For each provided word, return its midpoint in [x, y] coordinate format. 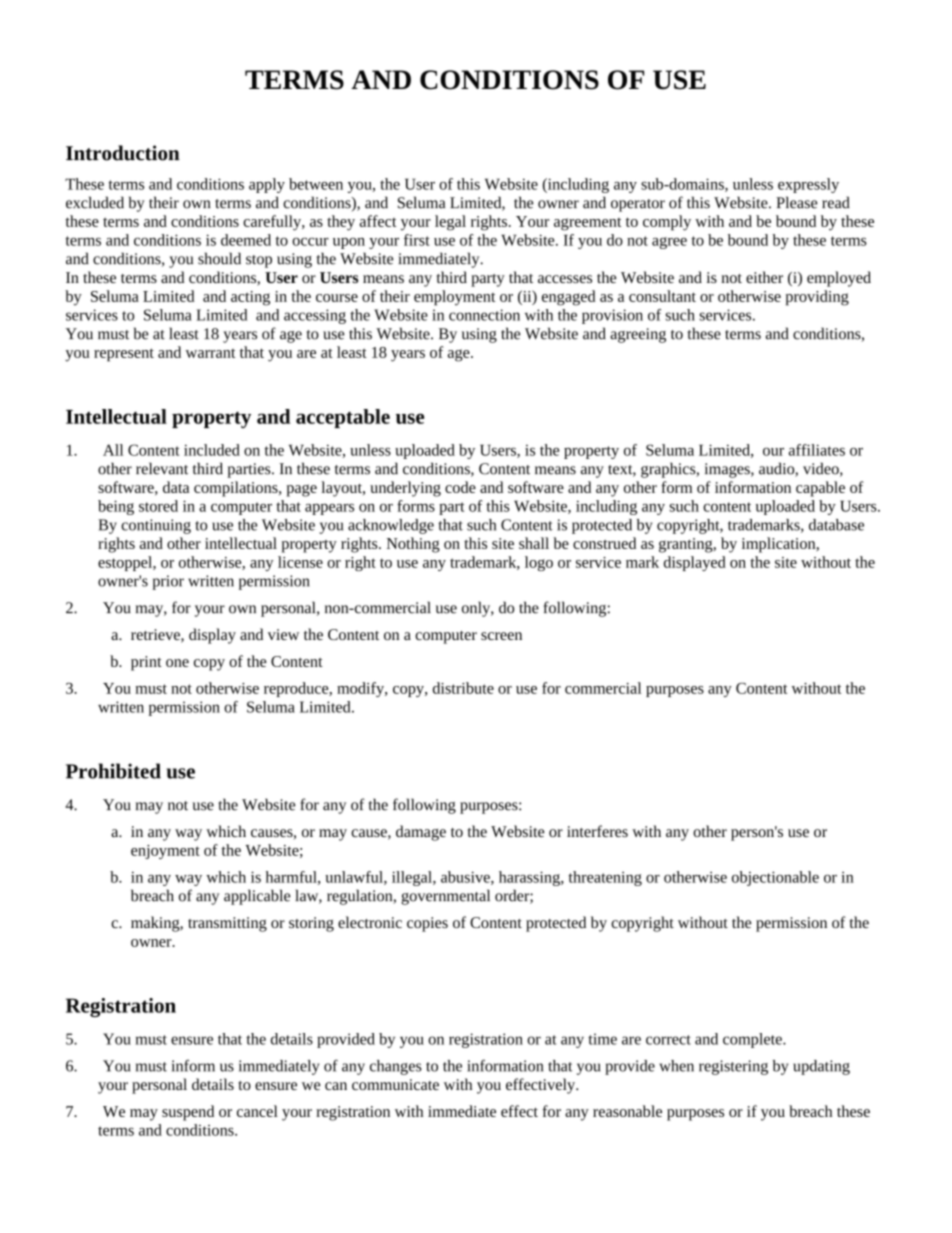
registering [733, 1067]
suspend [188, 1113]
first [417, 240]
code [460, 487]
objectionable [775, 878]
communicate [395, 1084]
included [212, 450]
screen [501, 636]
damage [421, 833]
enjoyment [165, 852]
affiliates [817, 450]
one [177, 663]
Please [796, 202]
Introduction [123, 153]
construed [604, 543]
